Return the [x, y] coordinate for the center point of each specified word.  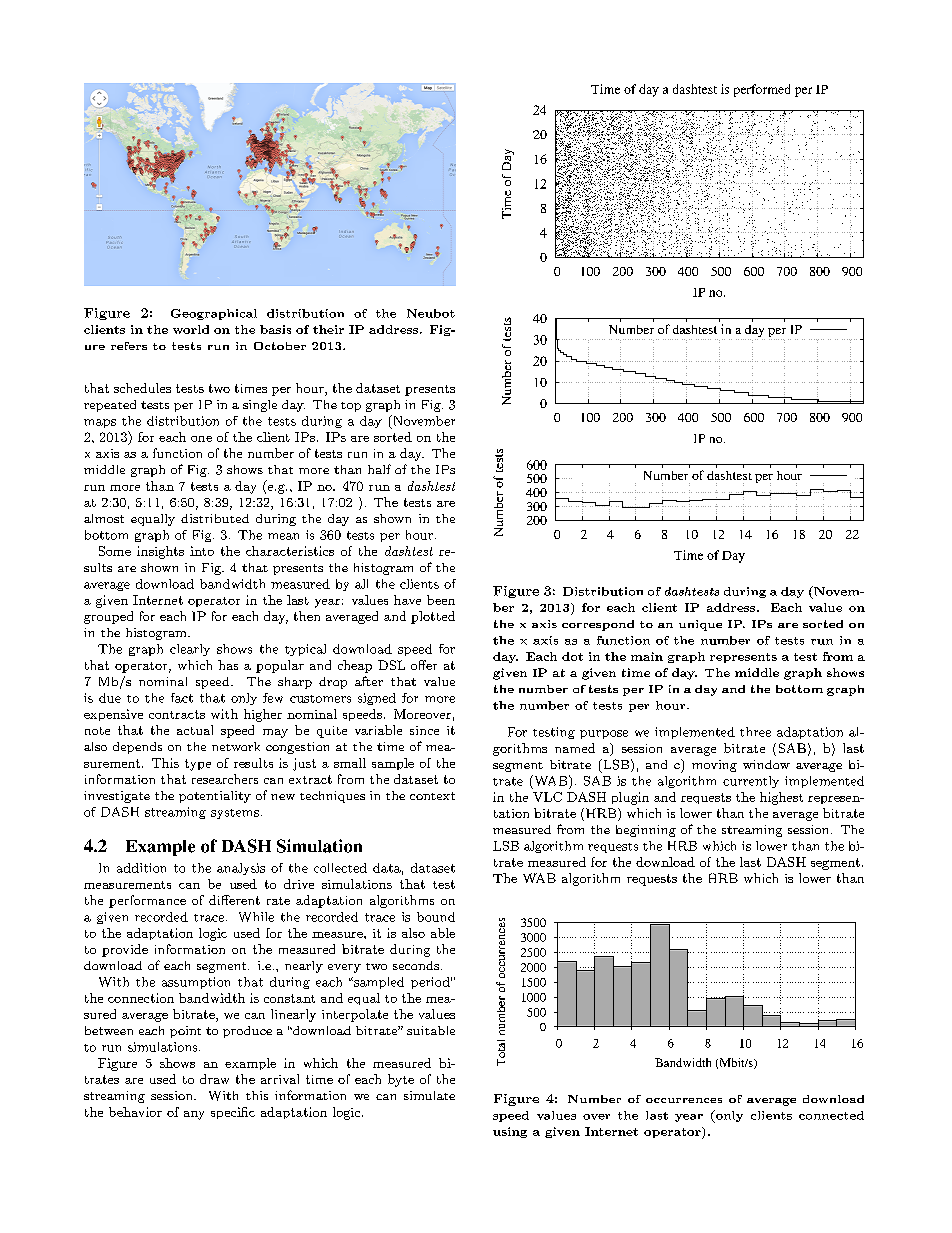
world [191, 329]
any [194, 1115]
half [379, 469]
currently [751, 782]
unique [700, 625]
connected [831, 1115]
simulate [429, 1095]
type [198, 765]
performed [762, 90]
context [432, 796]
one [201, 439]
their [328, 329]
